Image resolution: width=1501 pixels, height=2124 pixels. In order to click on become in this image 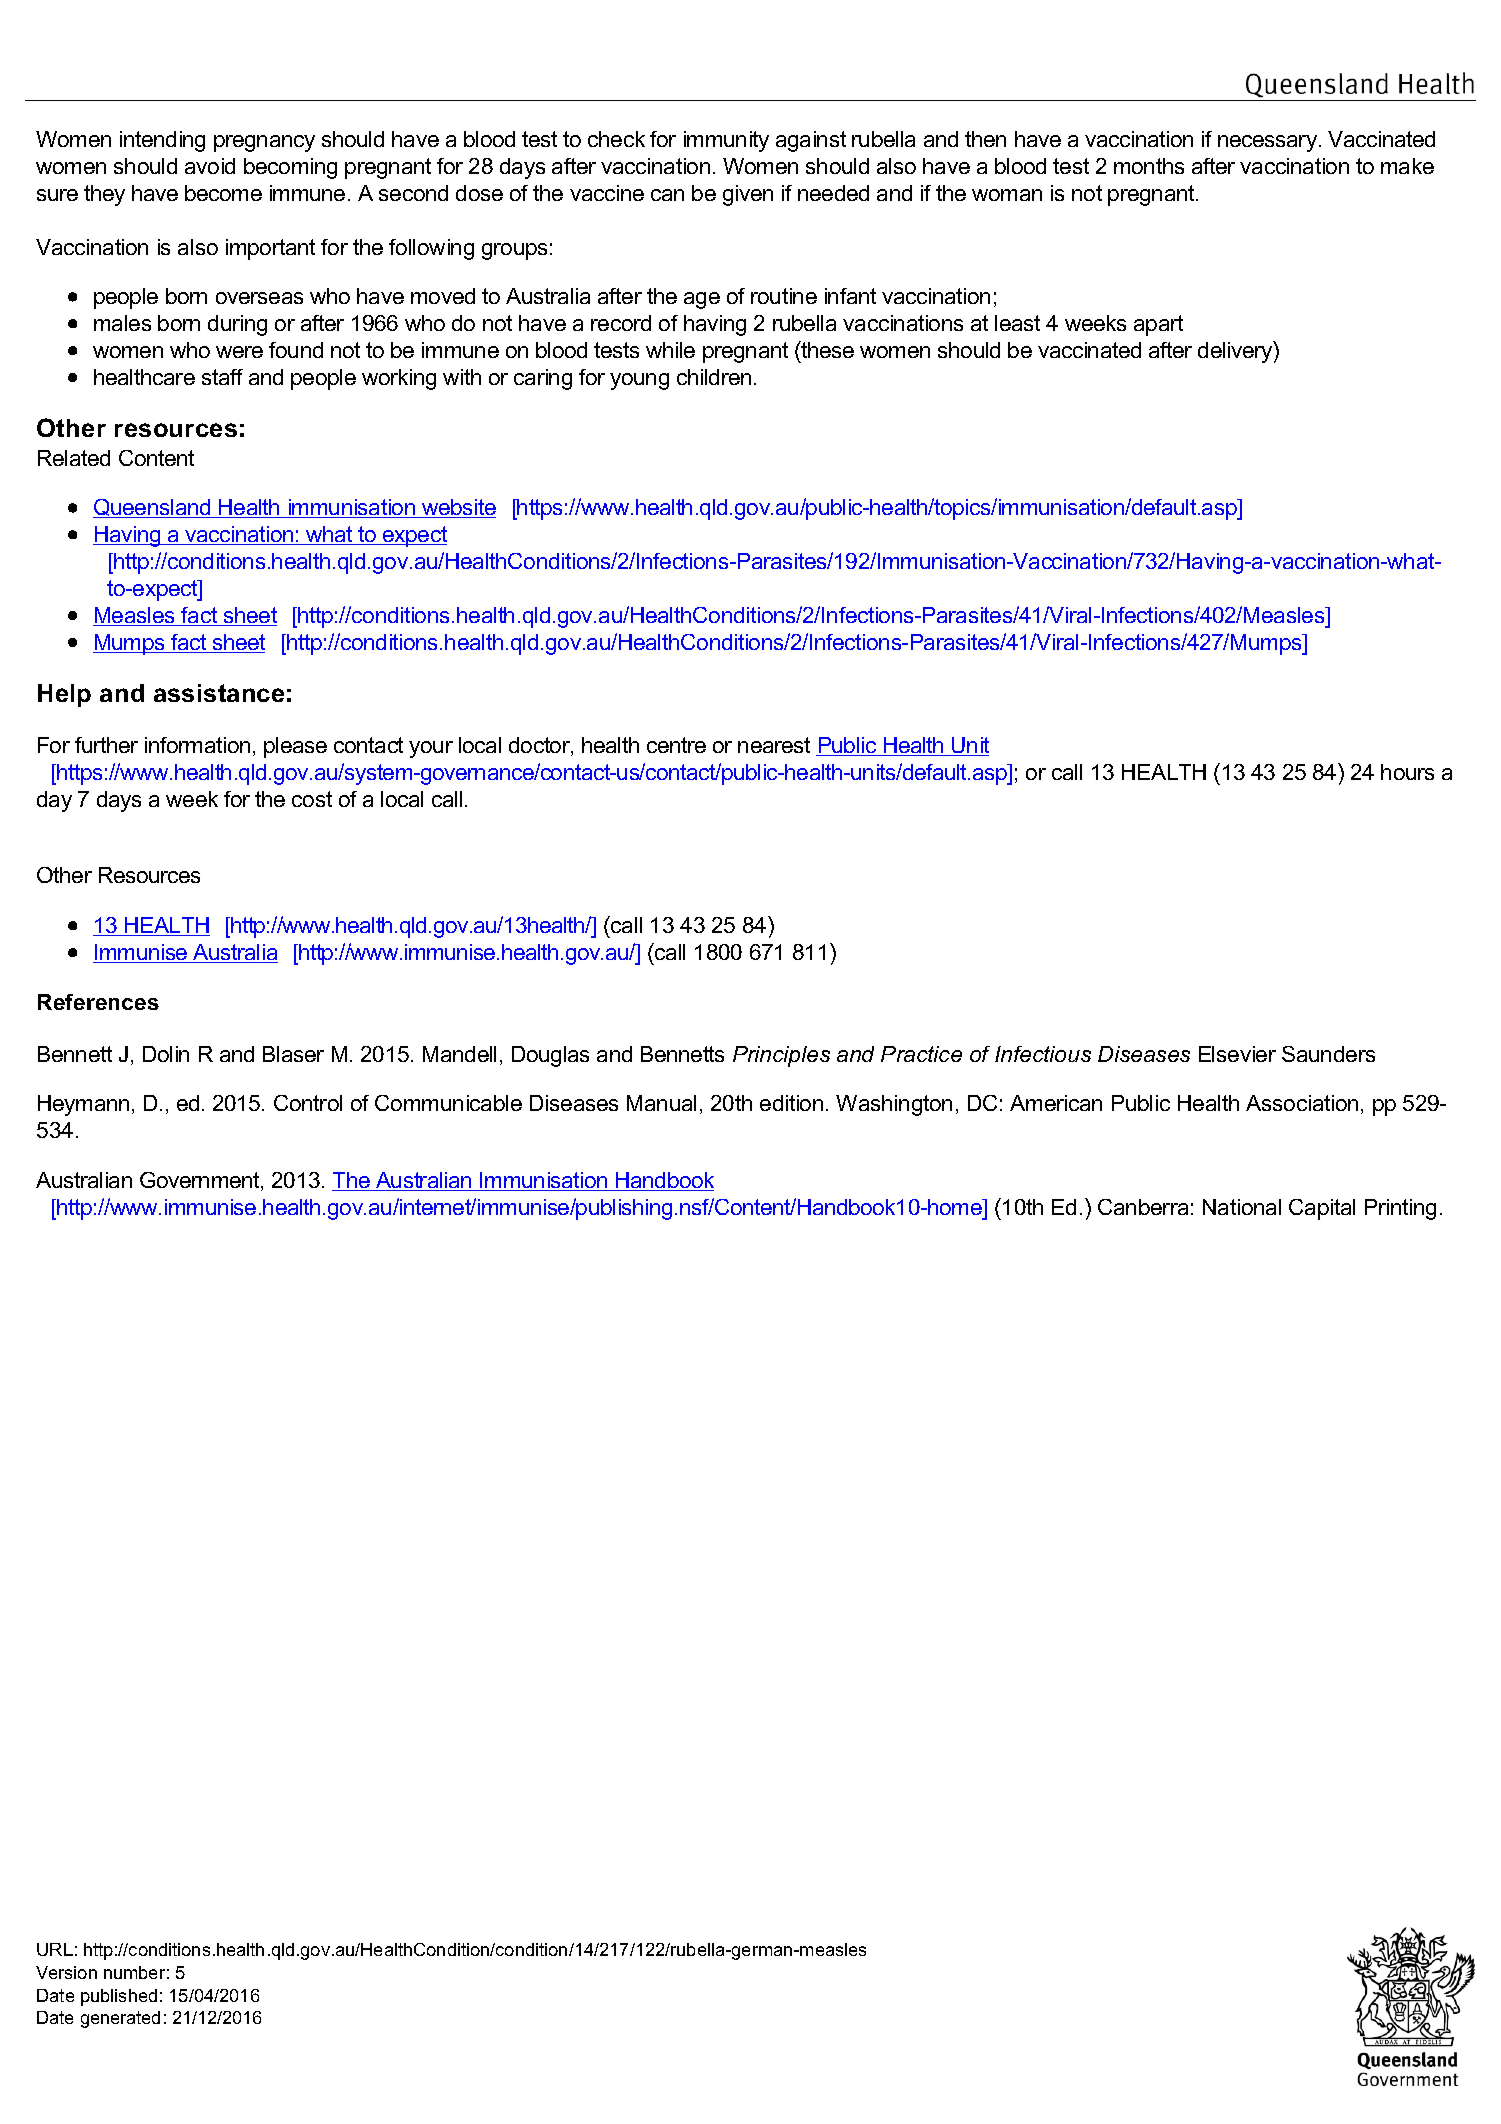, I will do `click(223, 193)`.
